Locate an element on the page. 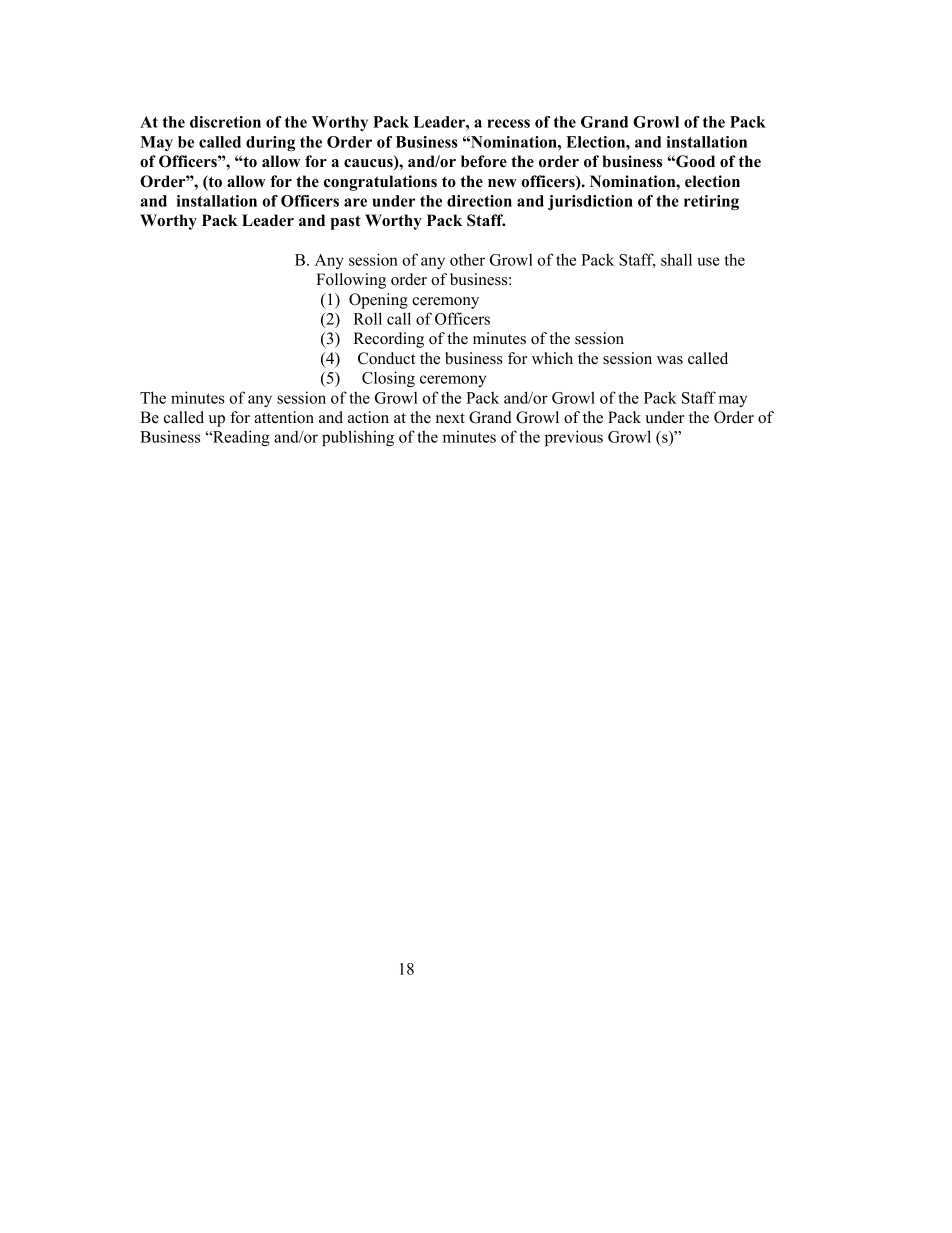 Image resolution: width=952 pixels, height=1233 pixels. other is located at coordinates (467, 259).
